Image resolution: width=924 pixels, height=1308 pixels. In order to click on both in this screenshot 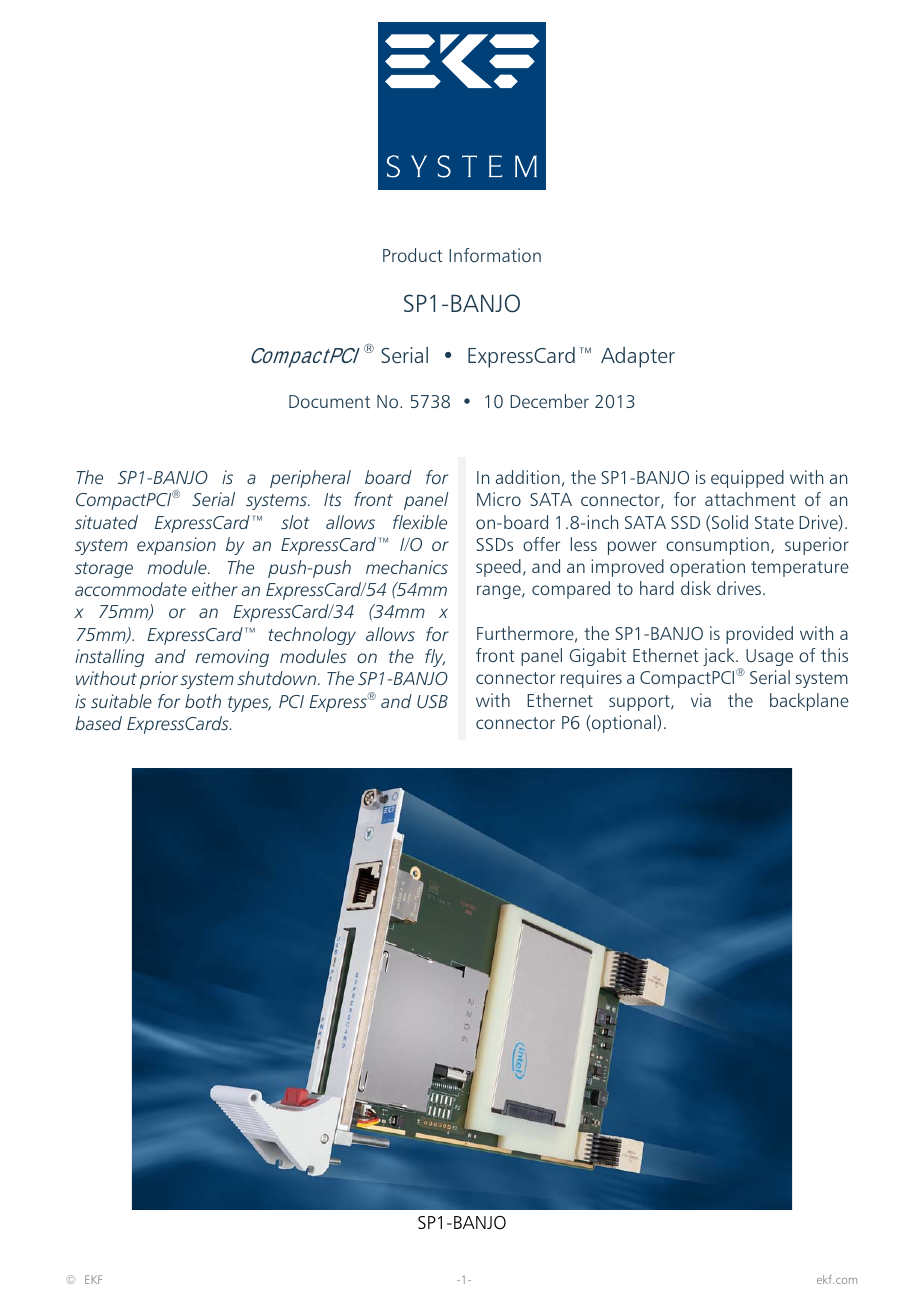, I will do `click(203, 701)`.
